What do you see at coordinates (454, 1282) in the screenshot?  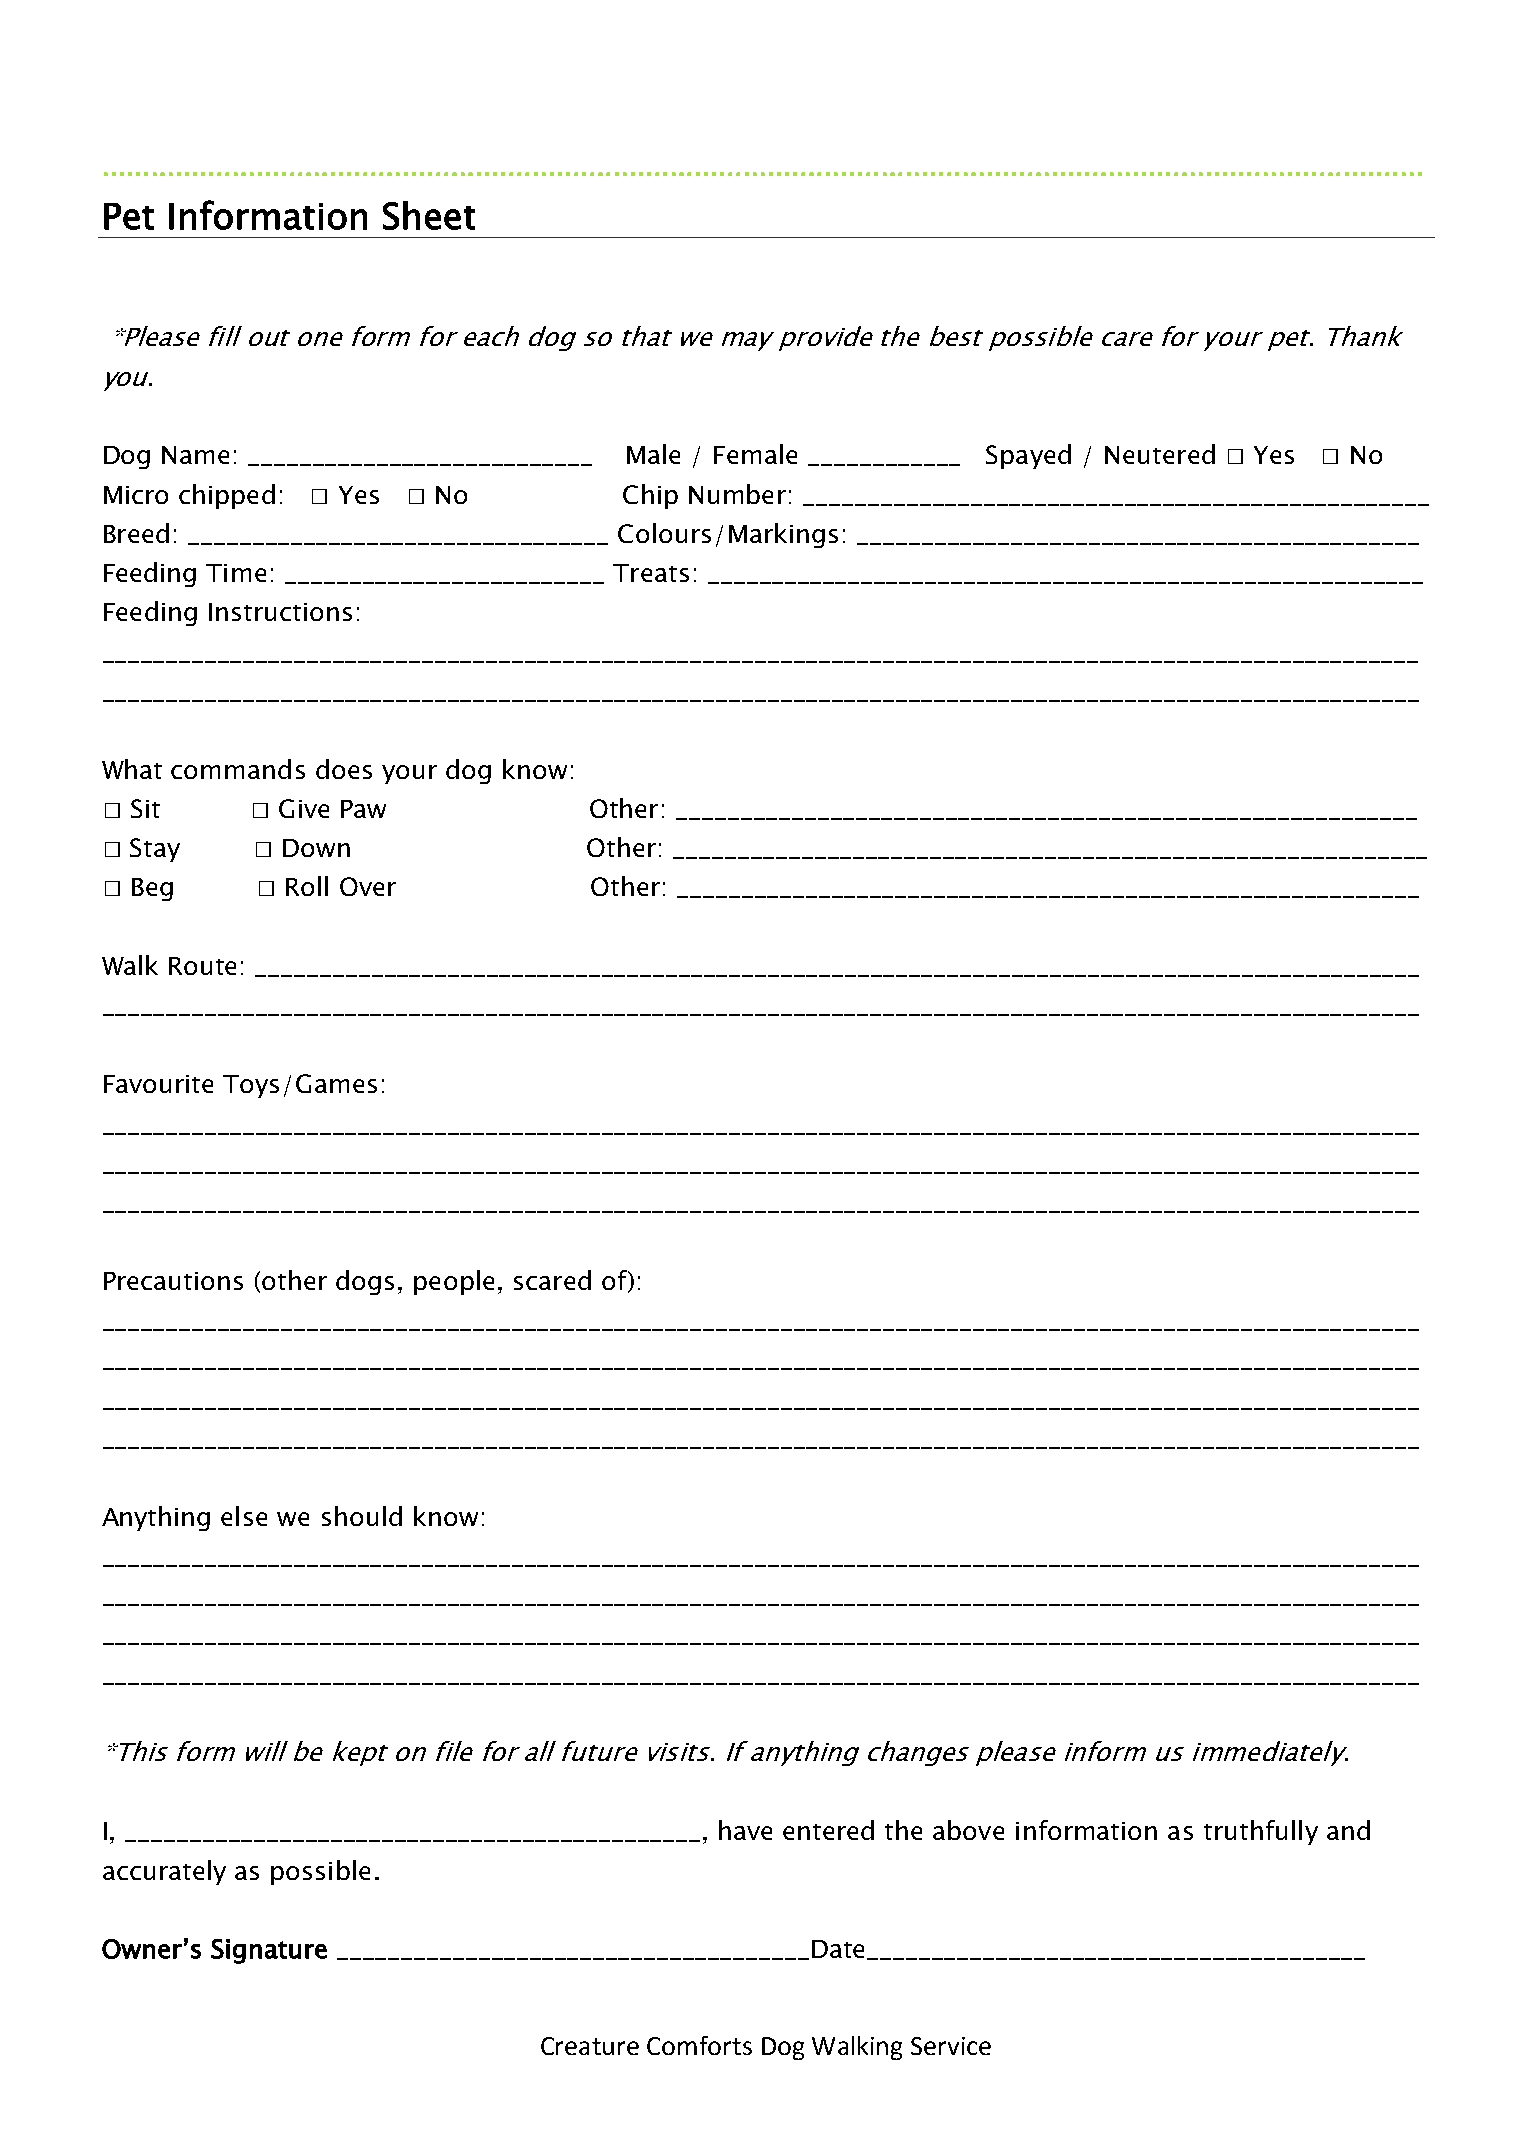 I see `people` at bounding box center [454, 1282].
